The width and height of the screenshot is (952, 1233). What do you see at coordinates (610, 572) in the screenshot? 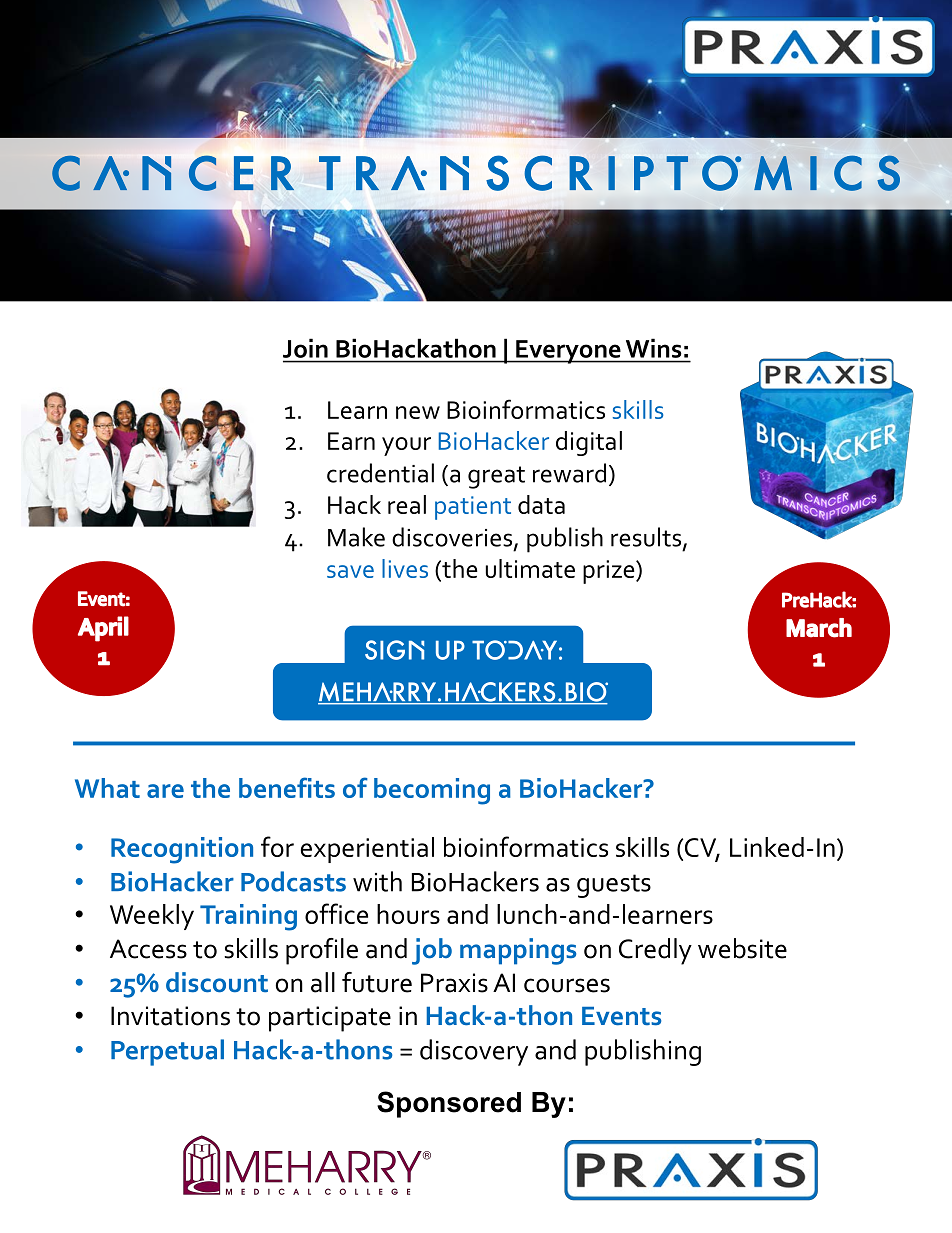
I see `prize` at bounding box center [610, 572].
